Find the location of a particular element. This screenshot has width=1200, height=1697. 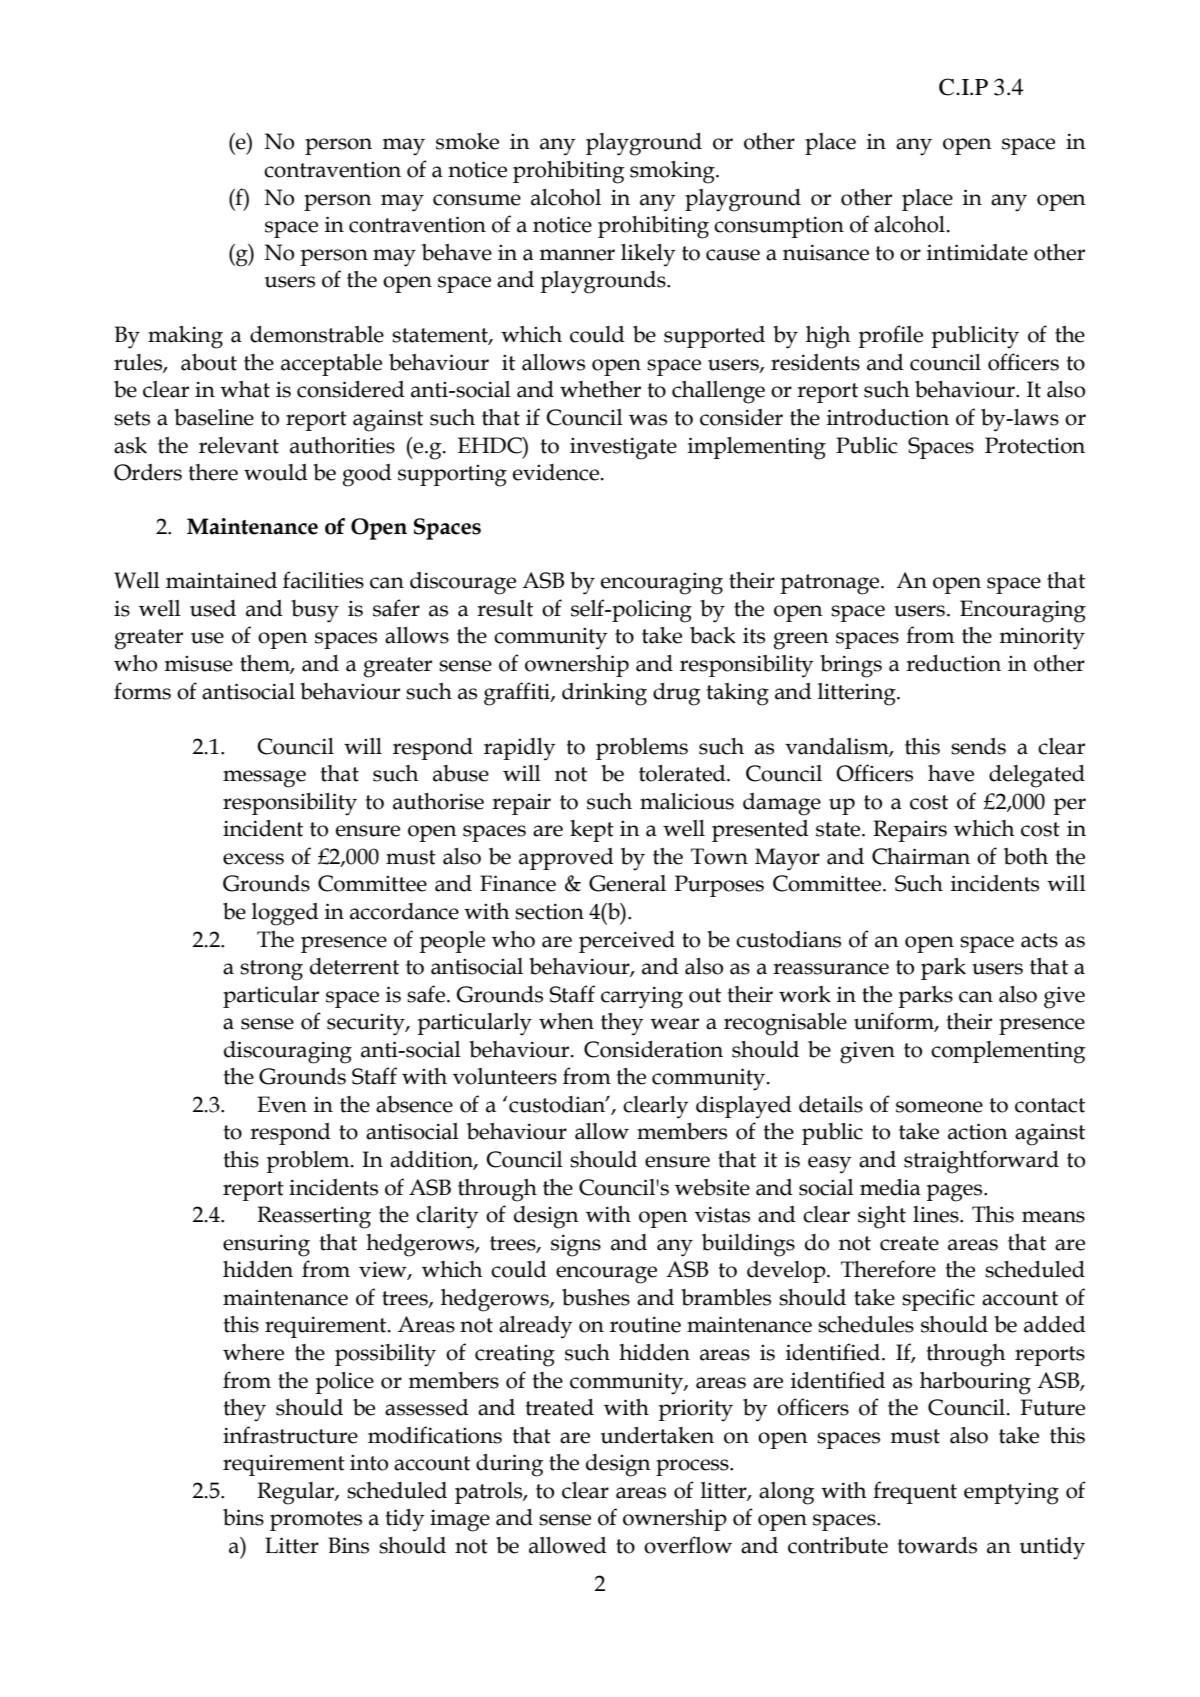

intimidate is located at coordinates (977, 252).
